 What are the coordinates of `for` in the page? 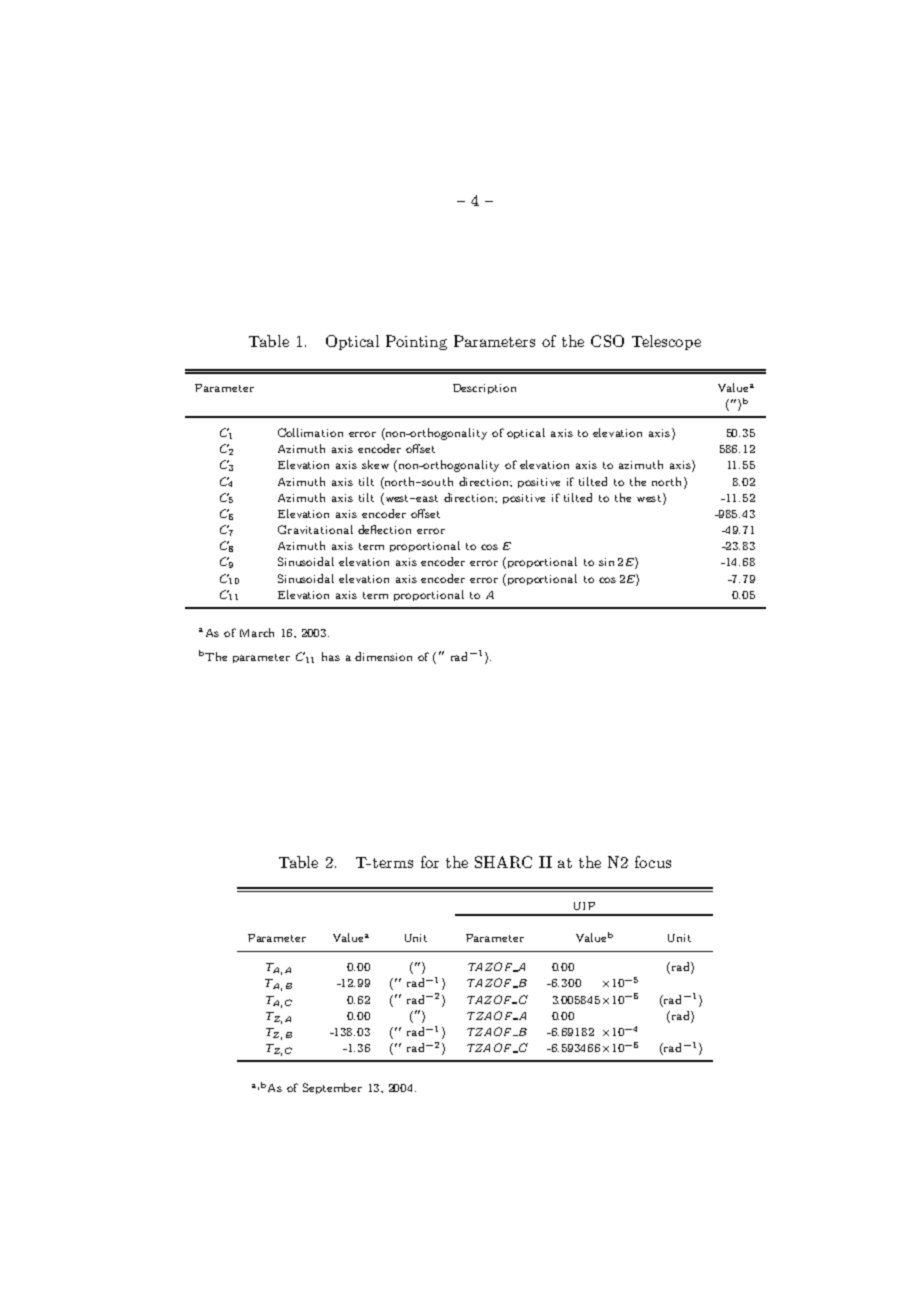 It's located at (430, 862).
